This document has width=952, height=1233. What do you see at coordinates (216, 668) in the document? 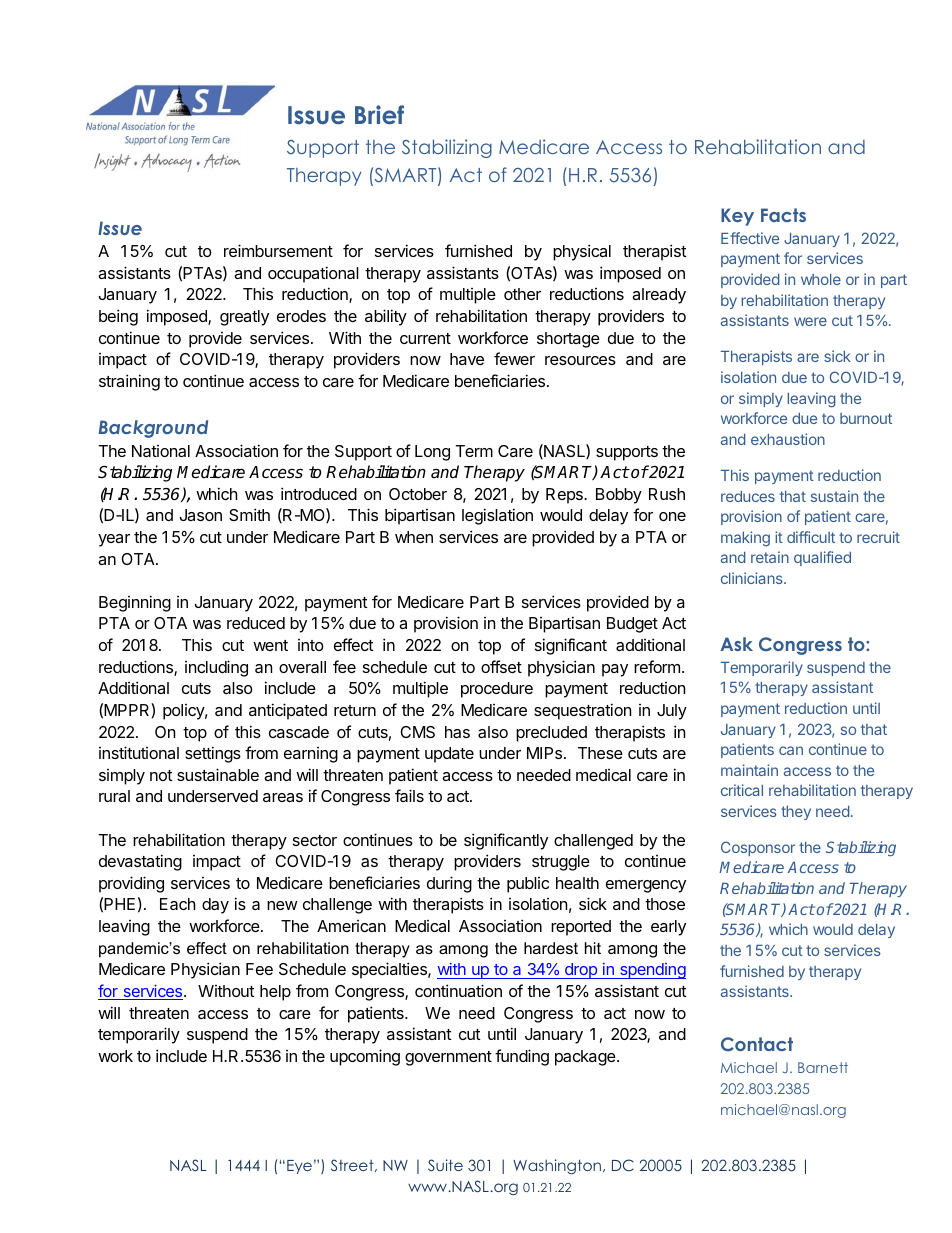
I see `including` at bounding box center [216, 668].
